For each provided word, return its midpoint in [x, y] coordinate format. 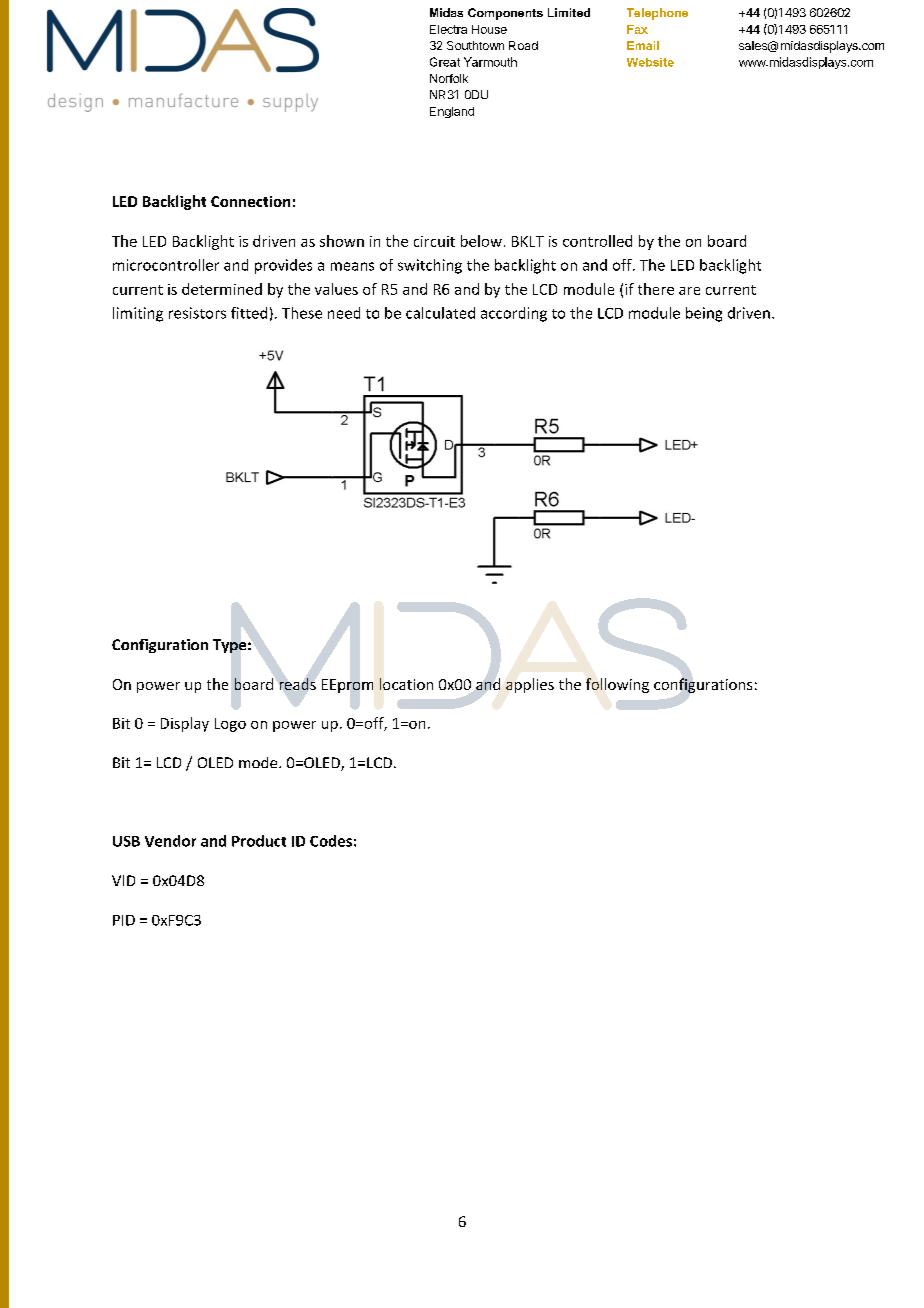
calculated [440, 313]
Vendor [170, 841]
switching [430, 266]
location [406, 684]
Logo [230, 725]
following [617, 685]
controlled [597, 241]
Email [643, 45]
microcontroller [166, 265]
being [704, 314]
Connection [250, 201]
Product [259, 841]
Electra [448, 29]
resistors [197, 313]
